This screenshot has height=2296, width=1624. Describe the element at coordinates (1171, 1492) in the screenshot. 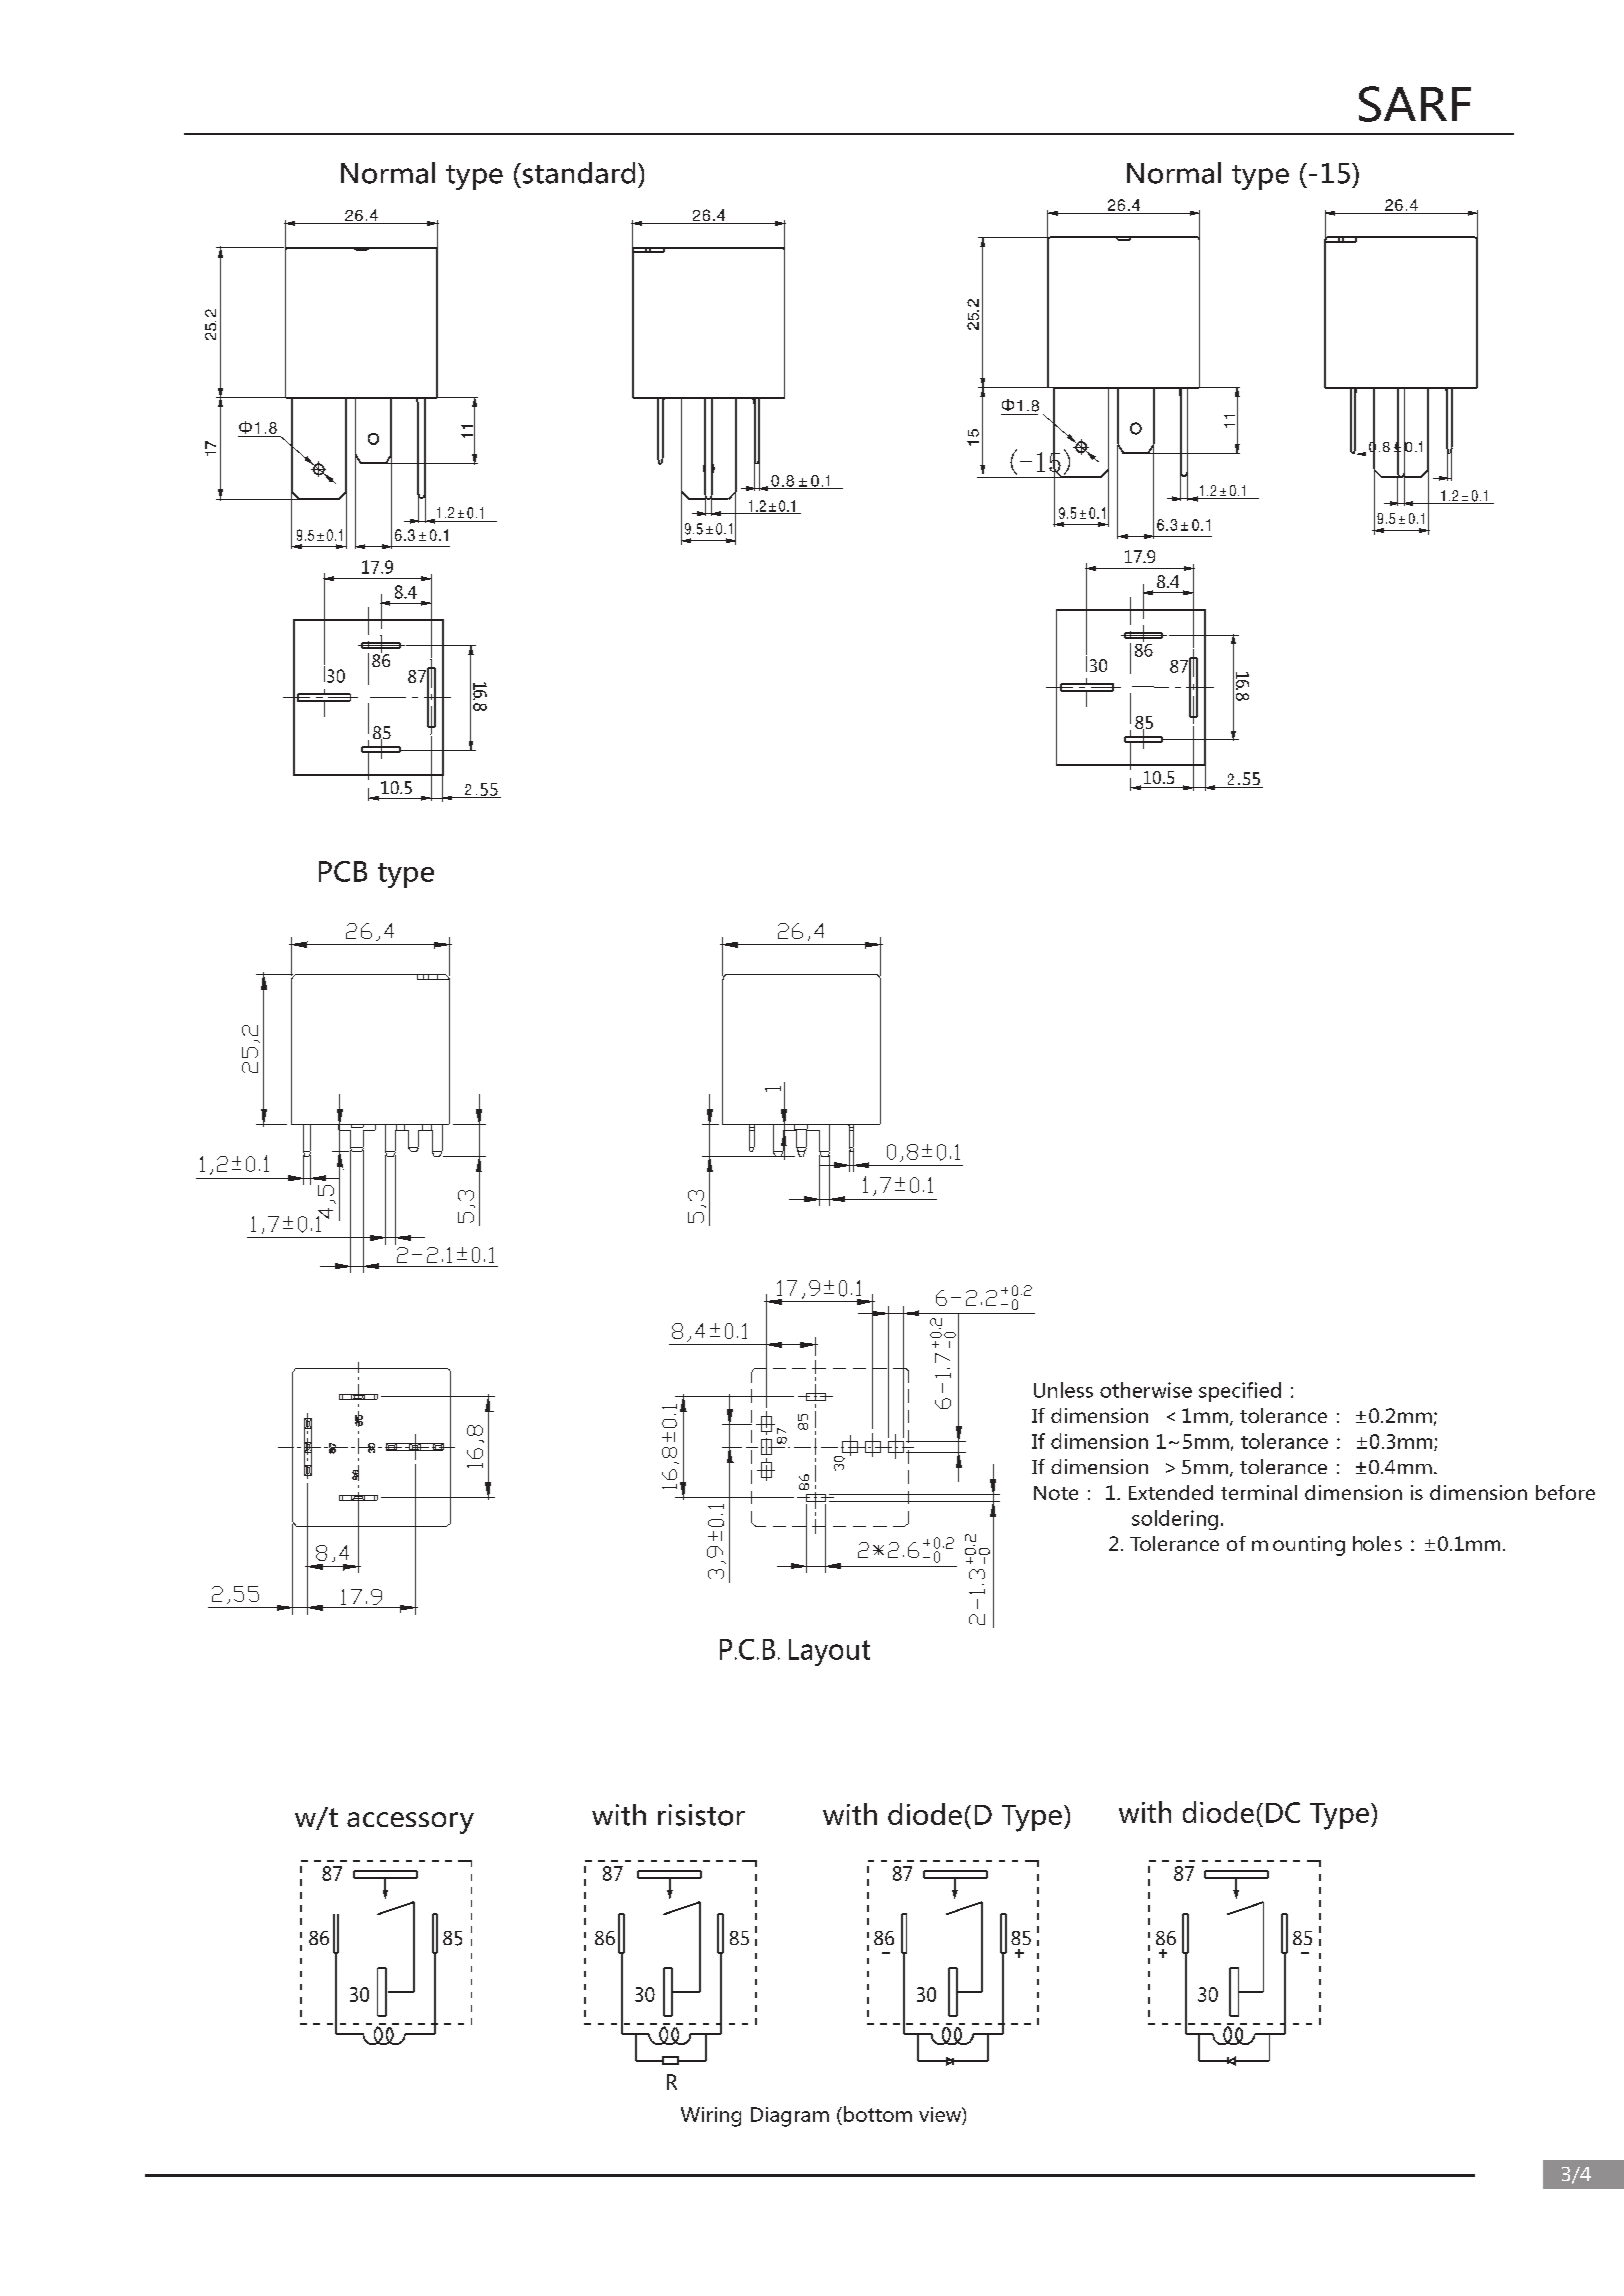

I see `Extended` at that location.
